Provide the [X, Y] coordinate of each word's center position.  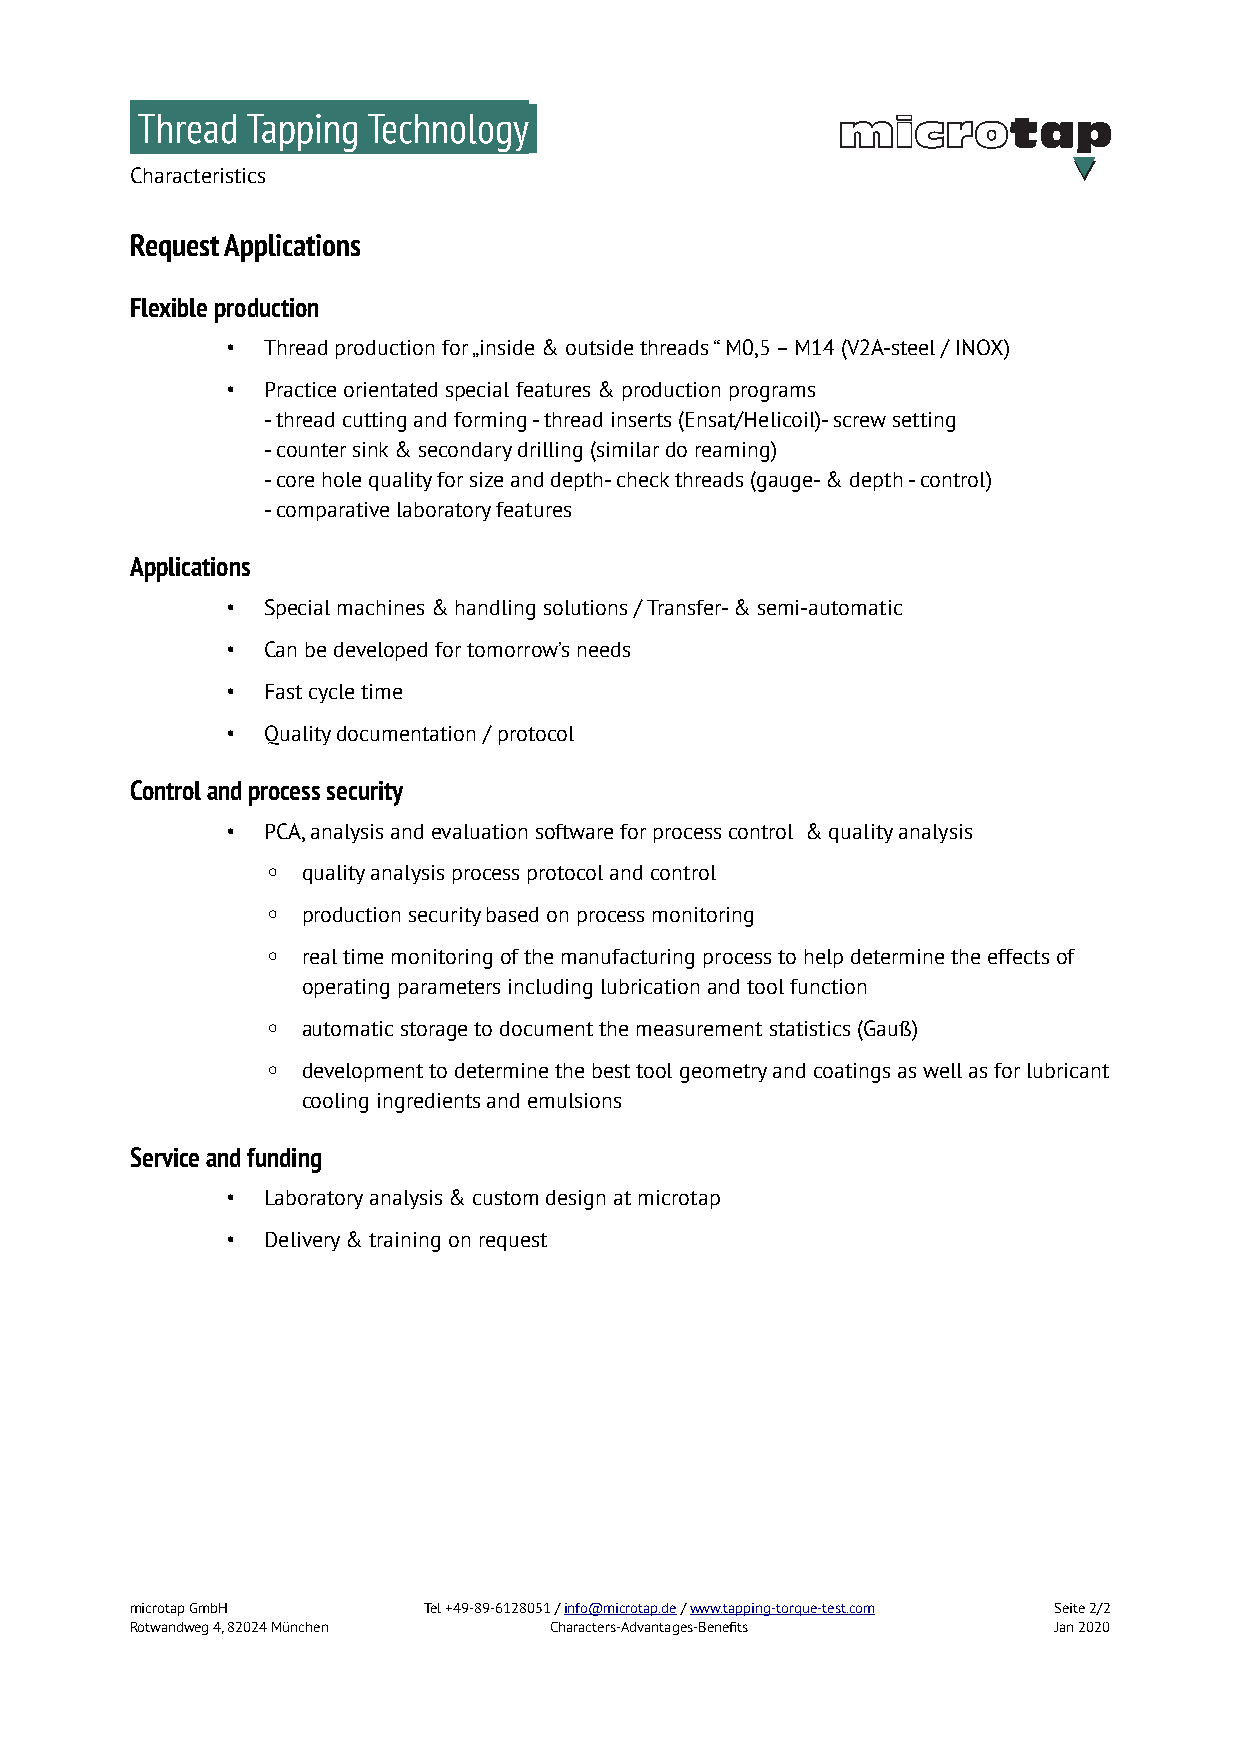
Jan [1063, 1627]
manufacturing [628, 959]
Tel [432, 1608]
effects [1018, 956]
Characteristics [198, 175]
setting [924, 422]
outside [599, 347]
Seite [1070, 1608]
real [320, 956]
